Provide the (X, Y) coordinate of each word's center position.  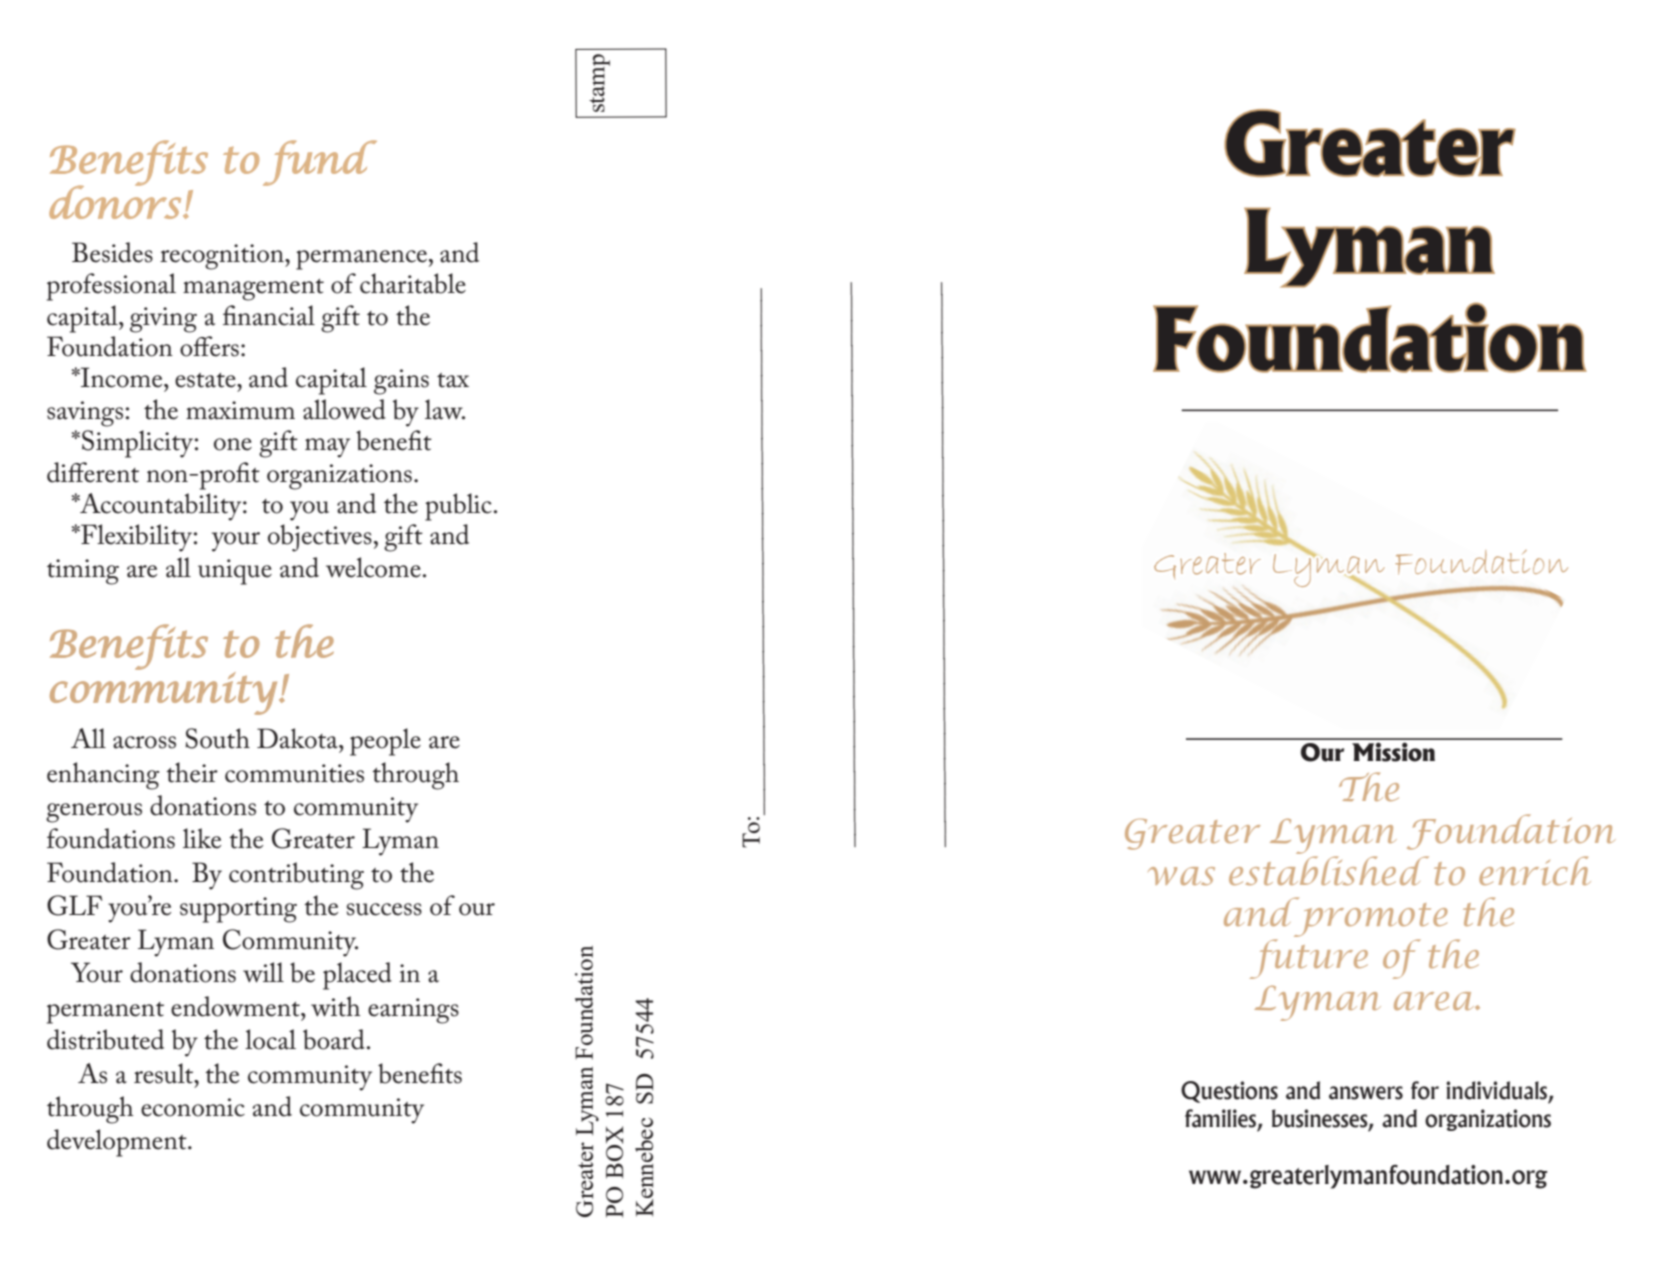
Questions (1229, 1092)
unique (235, 572)
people (385, 742)
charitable (413, 283)
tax (453, 380)
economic (193, 1107)
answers (1366, 1093)
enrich (1535, 870)
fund (320, 163)
